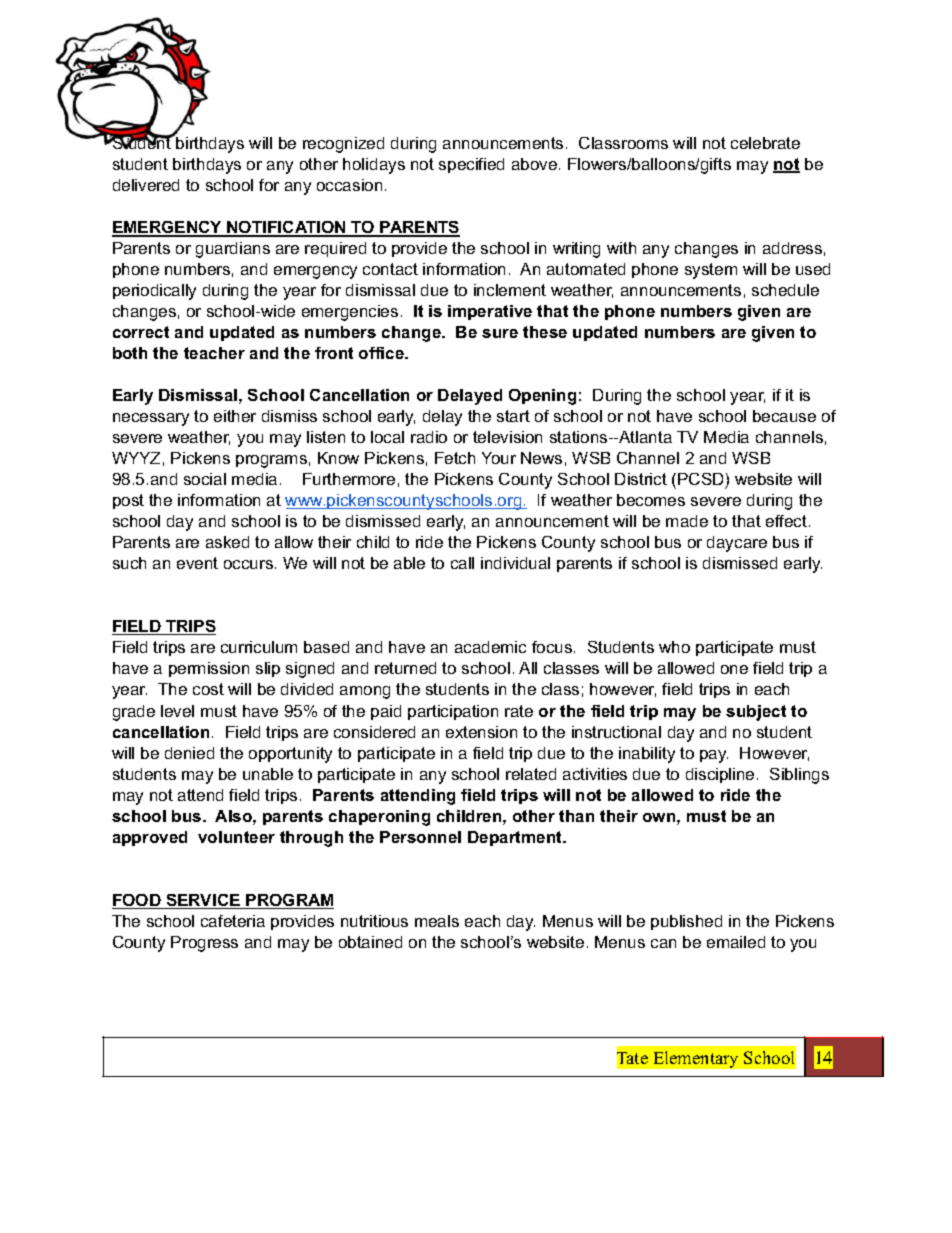 Image resolution: width=952 pixels, height=1233 pixels. I want to click on event, so click(197, 563).
